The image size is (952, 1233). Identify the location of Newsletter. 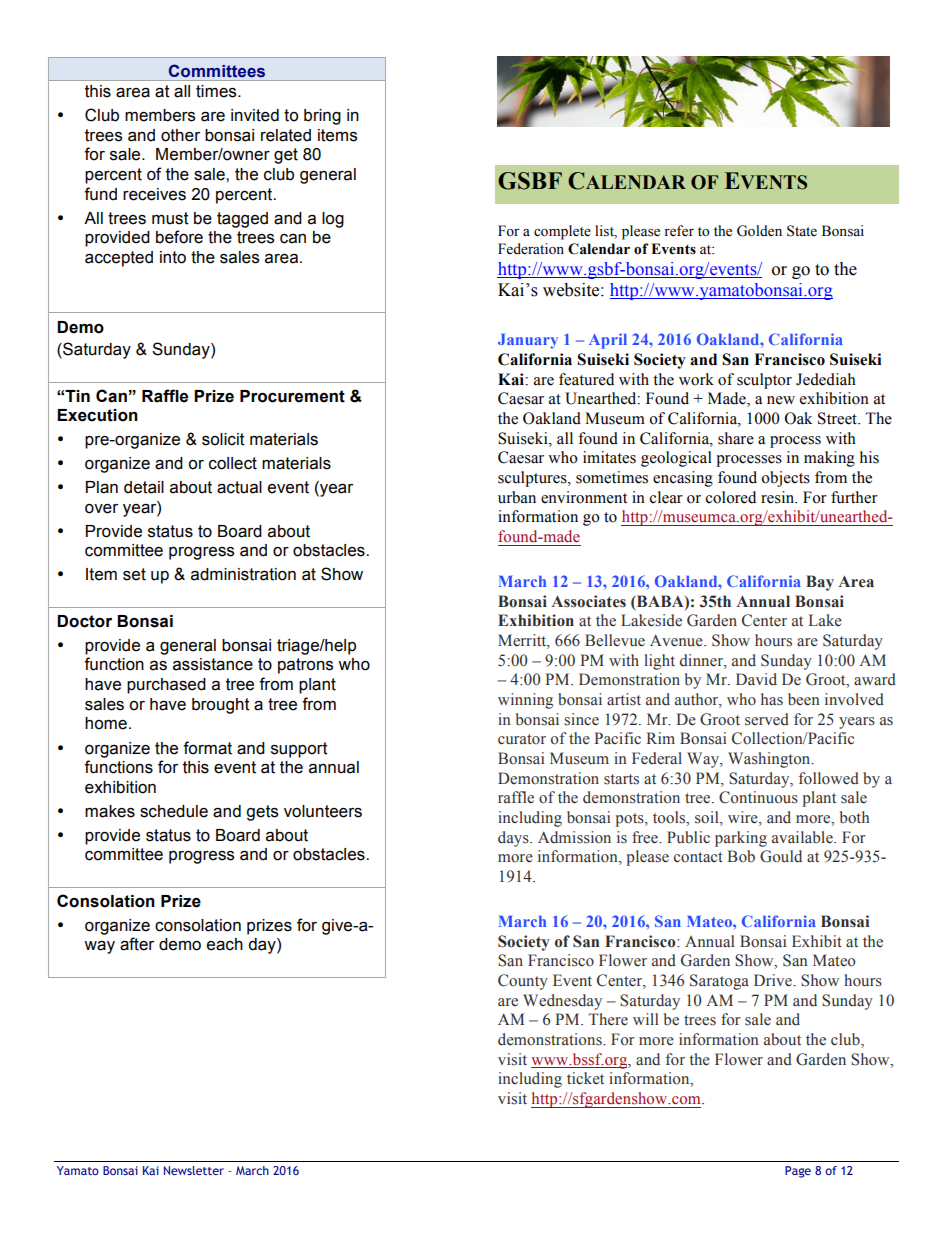
(194, 1170).
